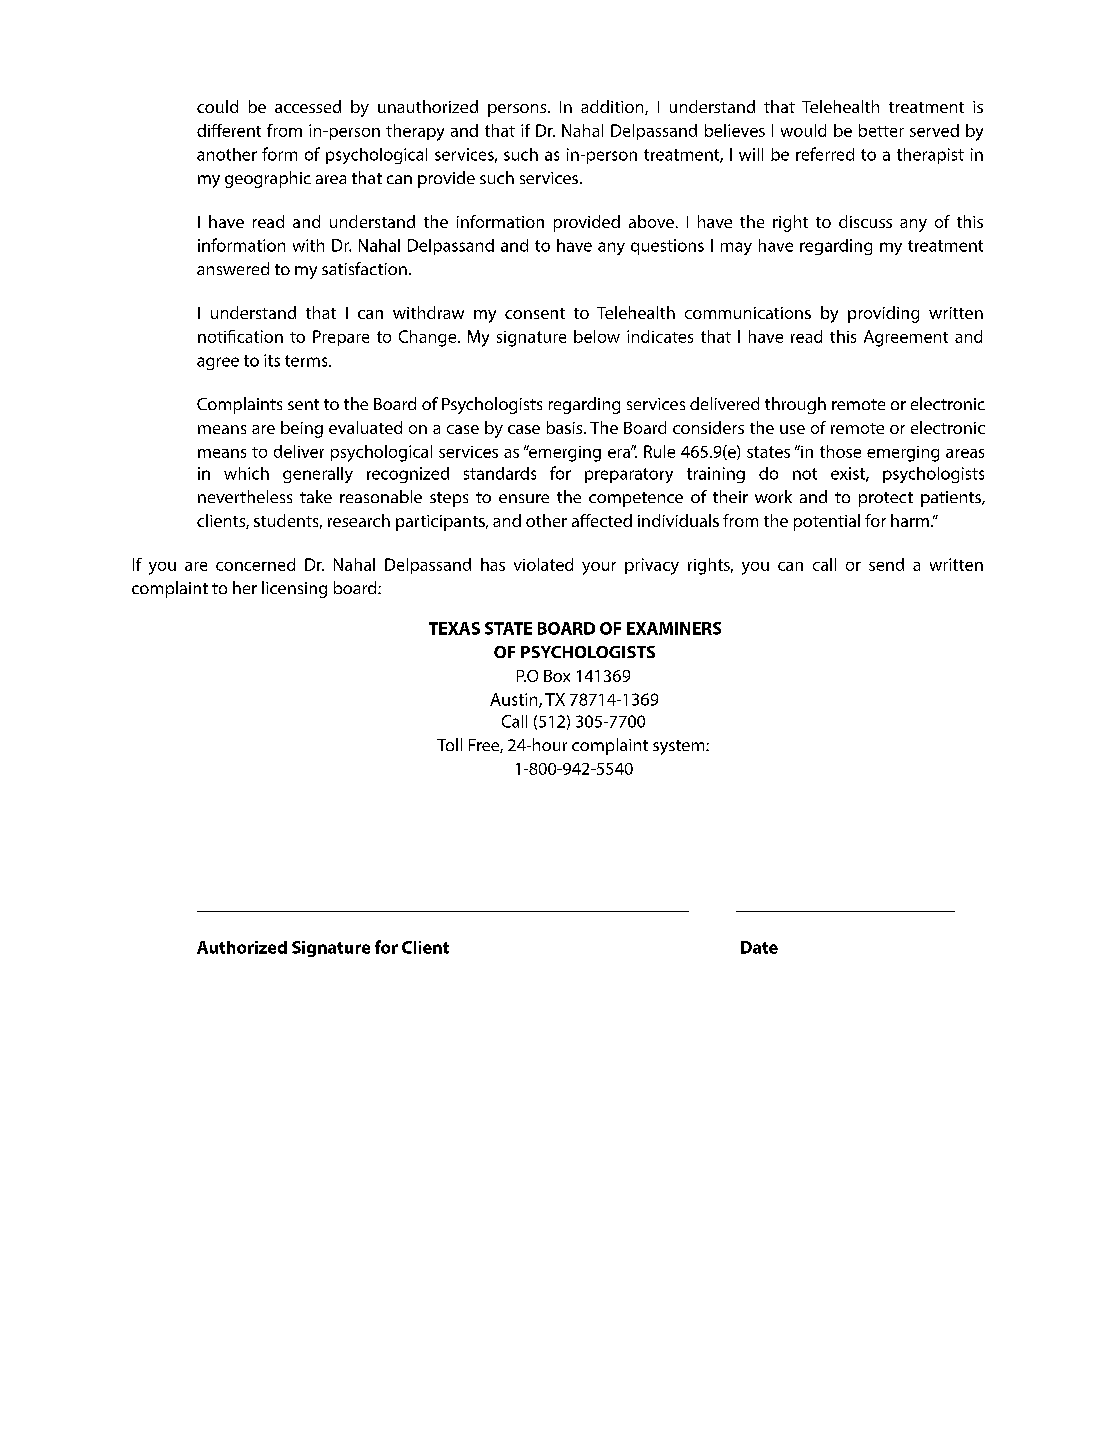 Image resolution: width=1115 pixels, height=1444 pixels. I want to click on system, so click(680, 747).
